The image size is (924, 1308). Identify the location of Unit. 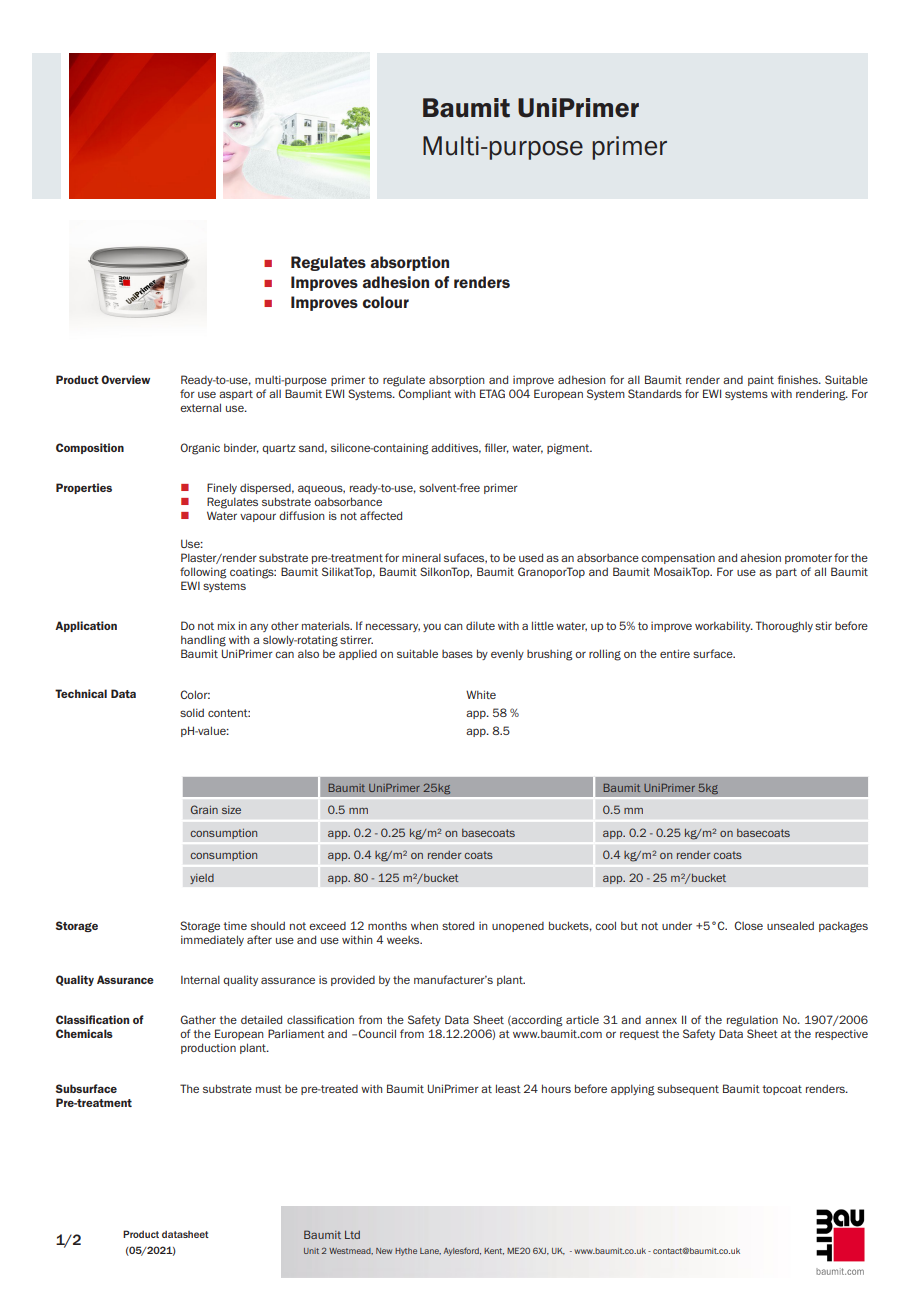
(311, 1251).
